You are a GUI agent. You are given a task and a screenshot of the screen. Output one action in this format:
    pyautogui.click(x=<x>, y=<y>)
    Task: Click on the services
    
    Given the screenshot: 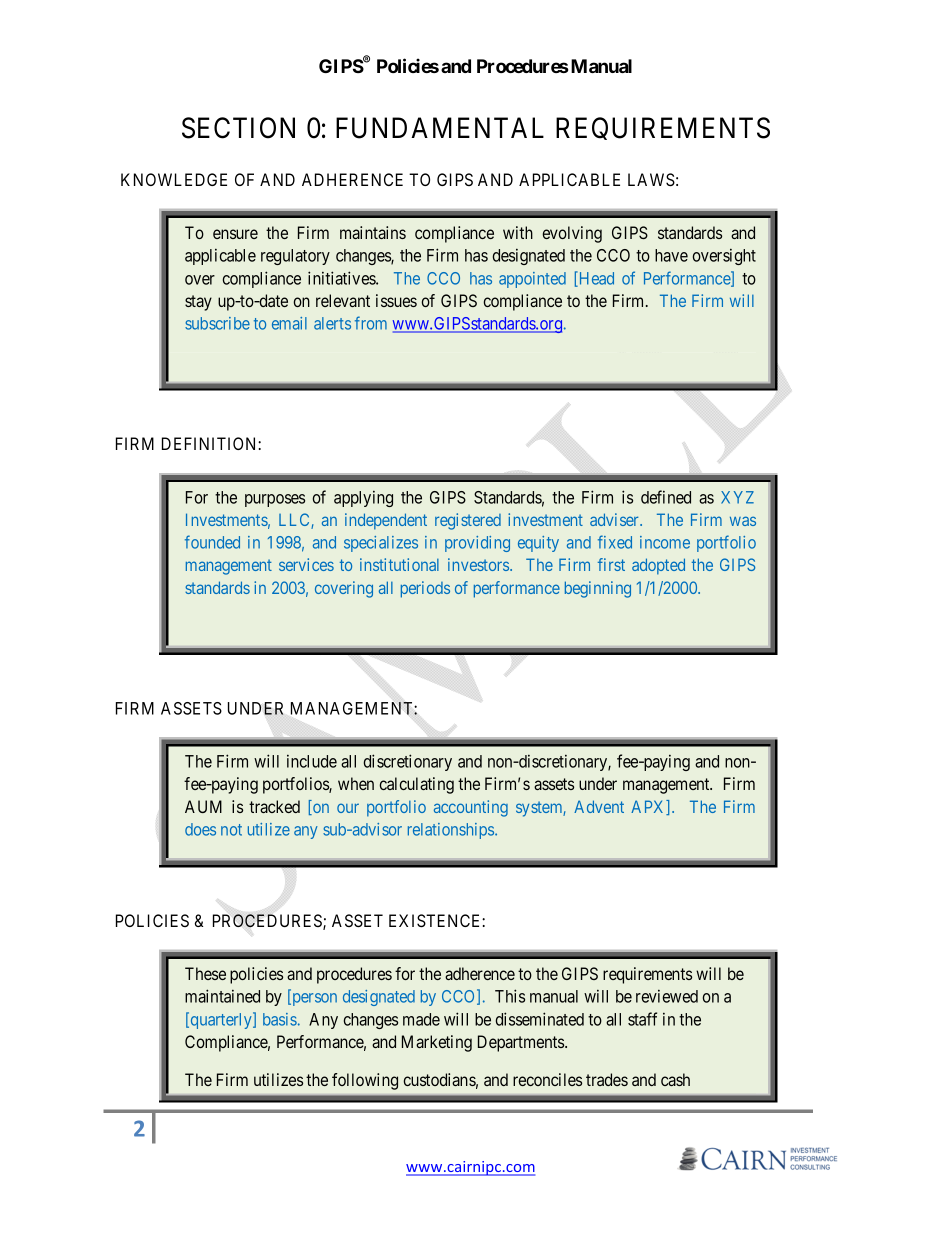 What is the action you would take?
    pyautogui.click(x=306, y=564)
